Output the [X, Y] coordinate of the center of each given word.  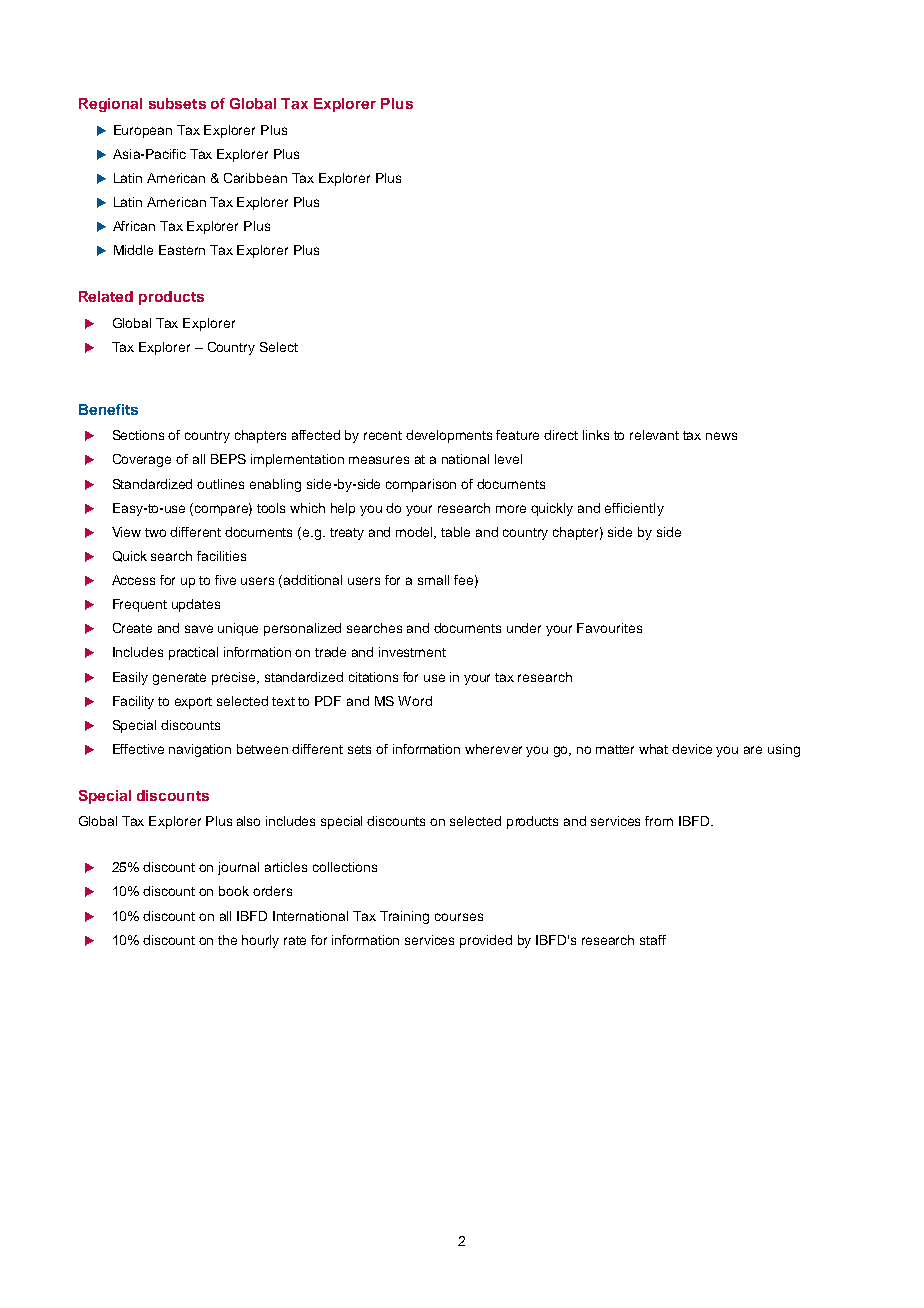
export [193, 703]
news [721, 436]
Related [106, 296]
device [692, 749]
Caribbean [255, 178]
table [455, 532]
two [155, 532]
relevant [654, 435]
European [143, 131]
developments [449, 436]
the [227, 940]
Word [415, 701]
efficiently [634, 509]
